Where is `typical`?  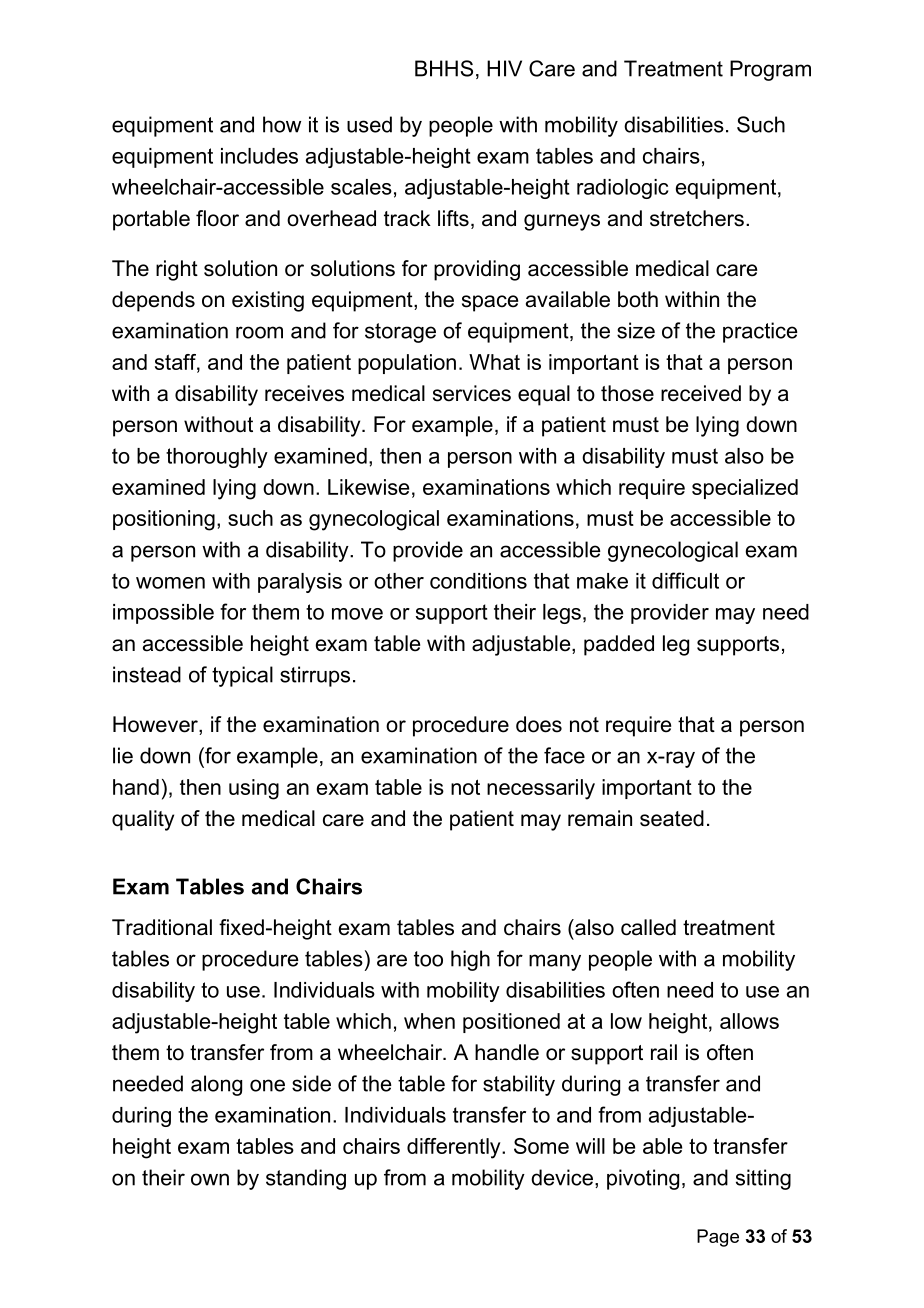
typical is located at coordinates (242, 676).
